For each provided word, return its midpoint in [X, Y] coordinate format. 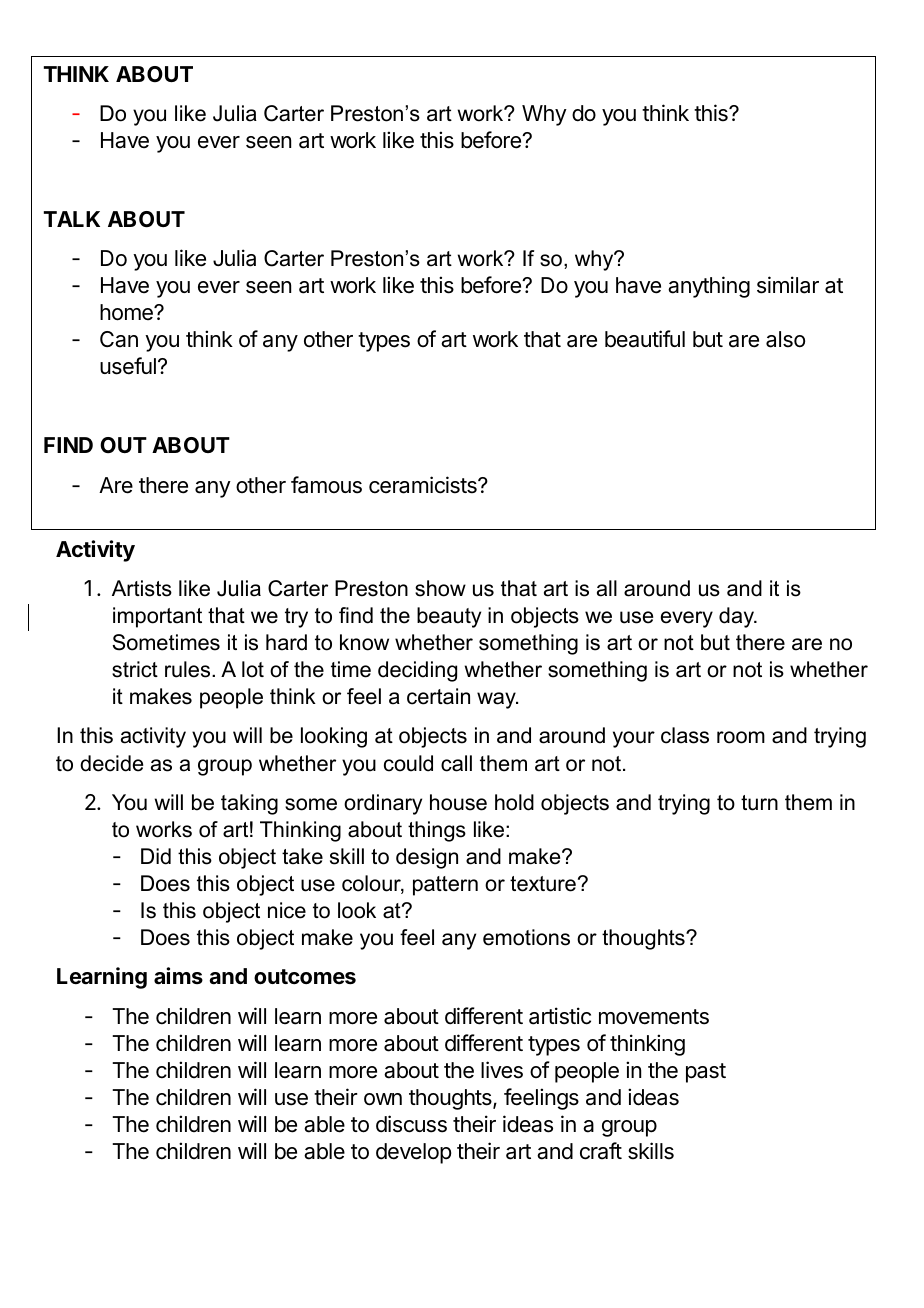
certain [438, 696]
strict [135, 669]
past [706, 1073]
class [685, 735]
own [383, 1099]
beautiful [645, 339]
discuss [411, 1124]
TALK [72, 219]
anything [709, 287]
